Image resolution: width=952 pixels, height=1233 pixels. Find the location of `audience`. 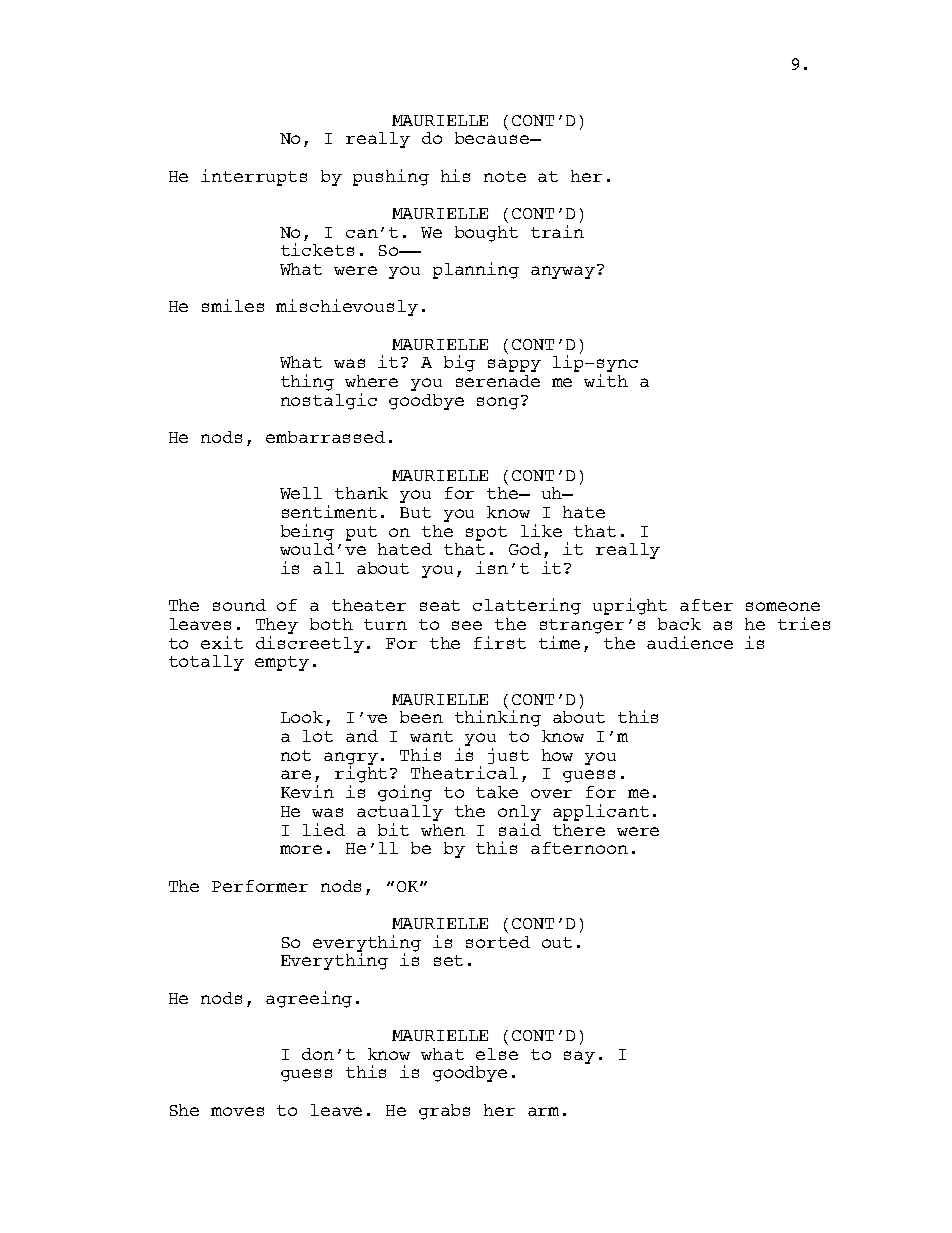

audience is located at coordinates (690, 642).
